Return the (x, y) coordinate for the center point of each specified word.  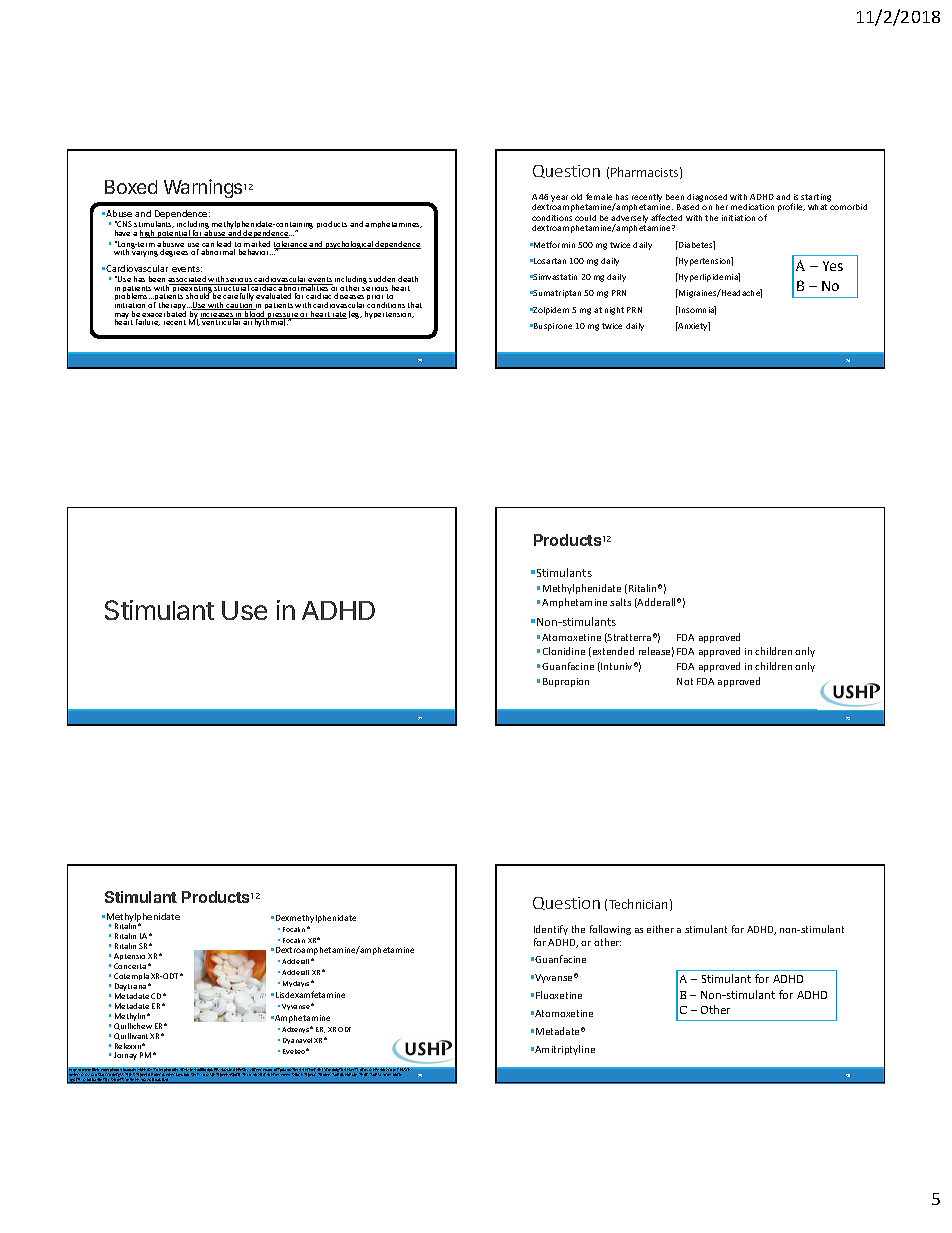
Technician (638, 904)
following (610, 930)
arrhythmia (264, 322)
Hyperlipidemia (708, 277)
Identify (551, 930)
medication (752, 207)
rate (339, 315)
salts (620, 602)
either (660, 929)
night (614, 311)
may (122, 317)
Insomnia (696, 310)
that (415, 305)
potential (173, 234)
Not (685, 681)
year (559, 198)
